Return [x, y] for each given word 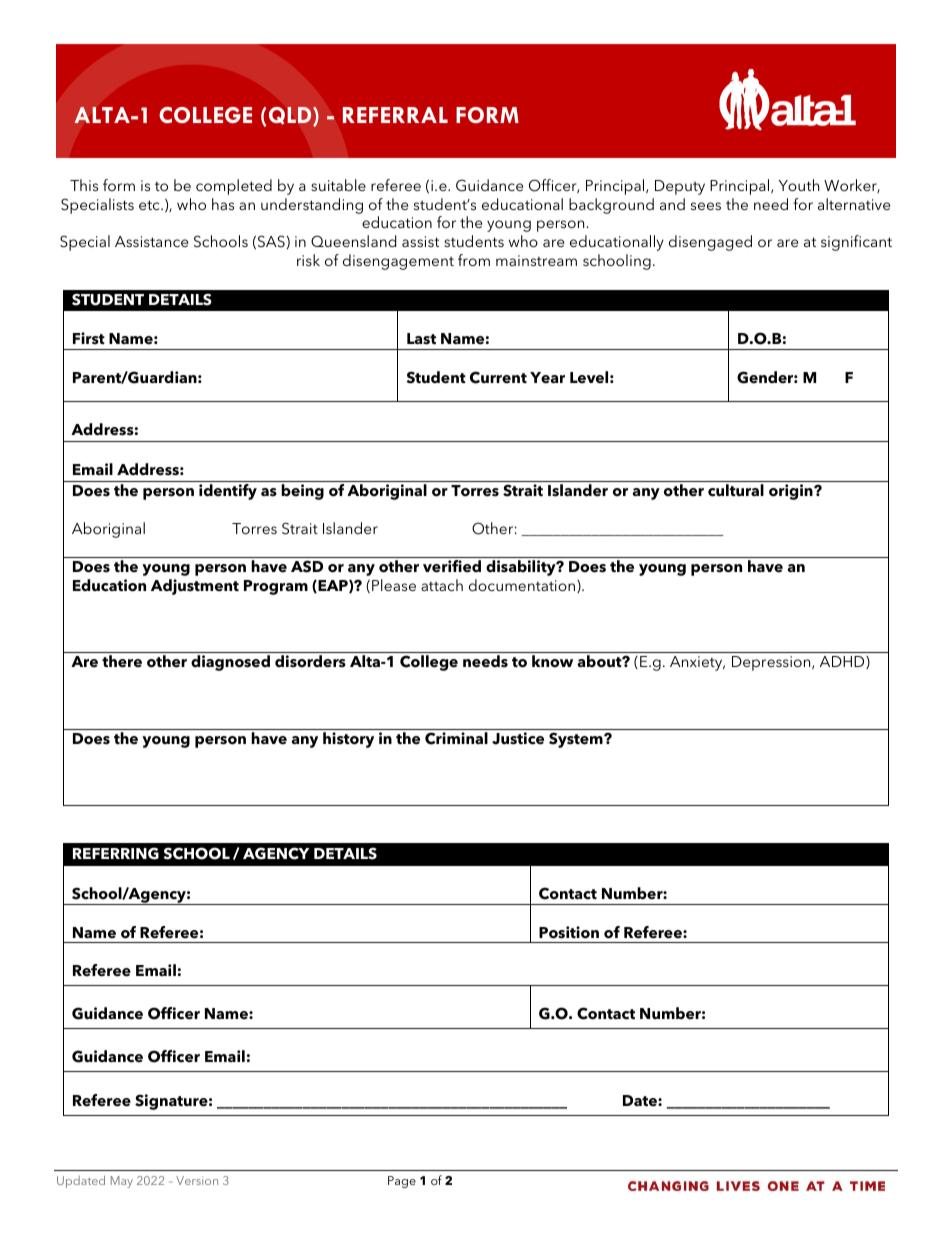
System [577, 740]
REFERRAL [395, 115]
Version [197, 1180]
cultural [736, 490]
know [552, 661]
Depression [772, 663]
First [89, 338]
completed [234, 187]
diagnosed [230, 663]
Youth [799, 185]
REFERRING [116, 853]
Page [402, 1182]
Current [498, 377]
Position [569, 932]
